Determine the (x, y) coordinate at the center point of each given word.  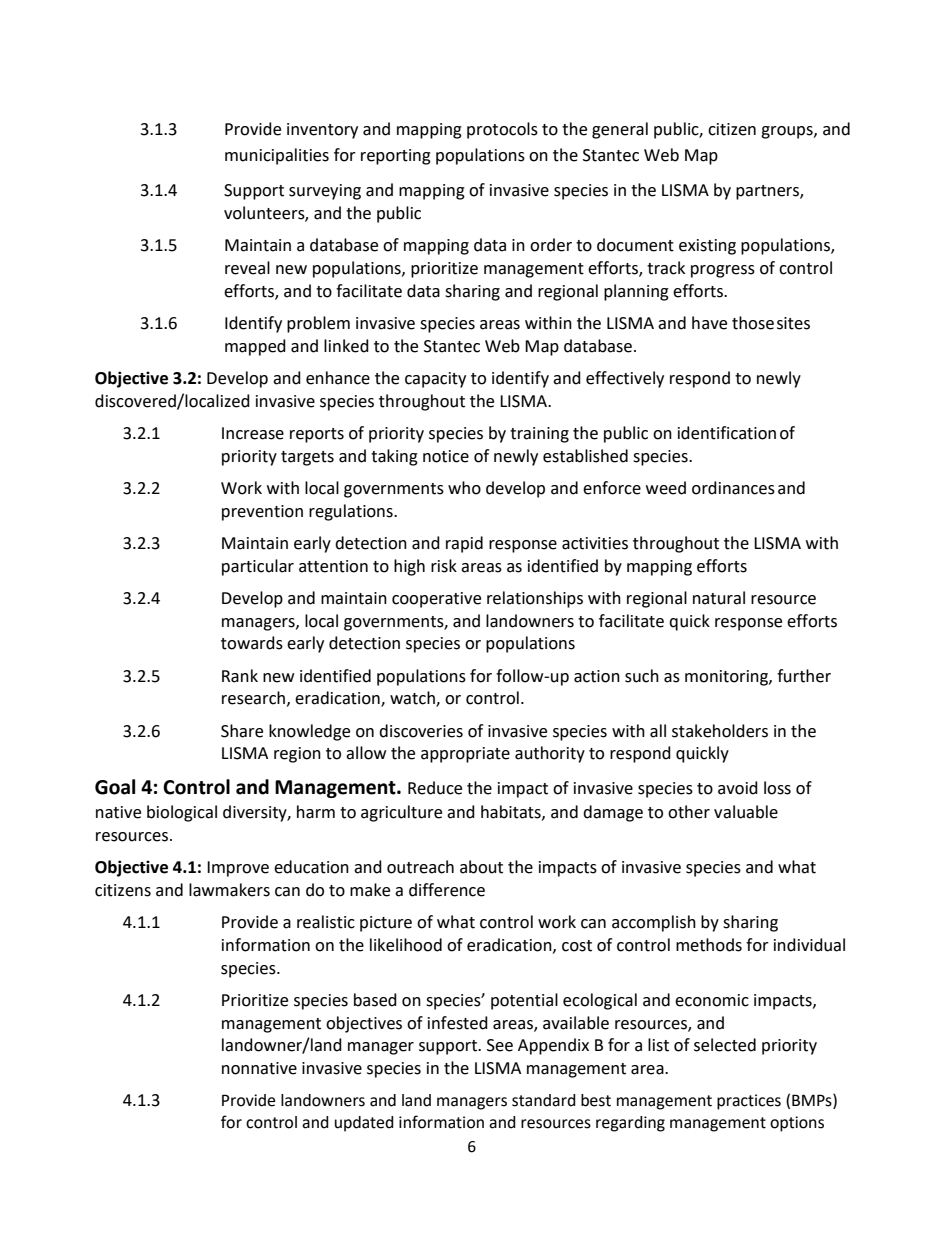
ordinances (733, 488)
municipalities (277, 156)
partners (768, 192)
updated (364, 1124)
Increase (253, 433)
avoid (738, 788)
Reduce (435, 788)
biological (182, 813)
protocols (502, 130)
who (464, 488)
